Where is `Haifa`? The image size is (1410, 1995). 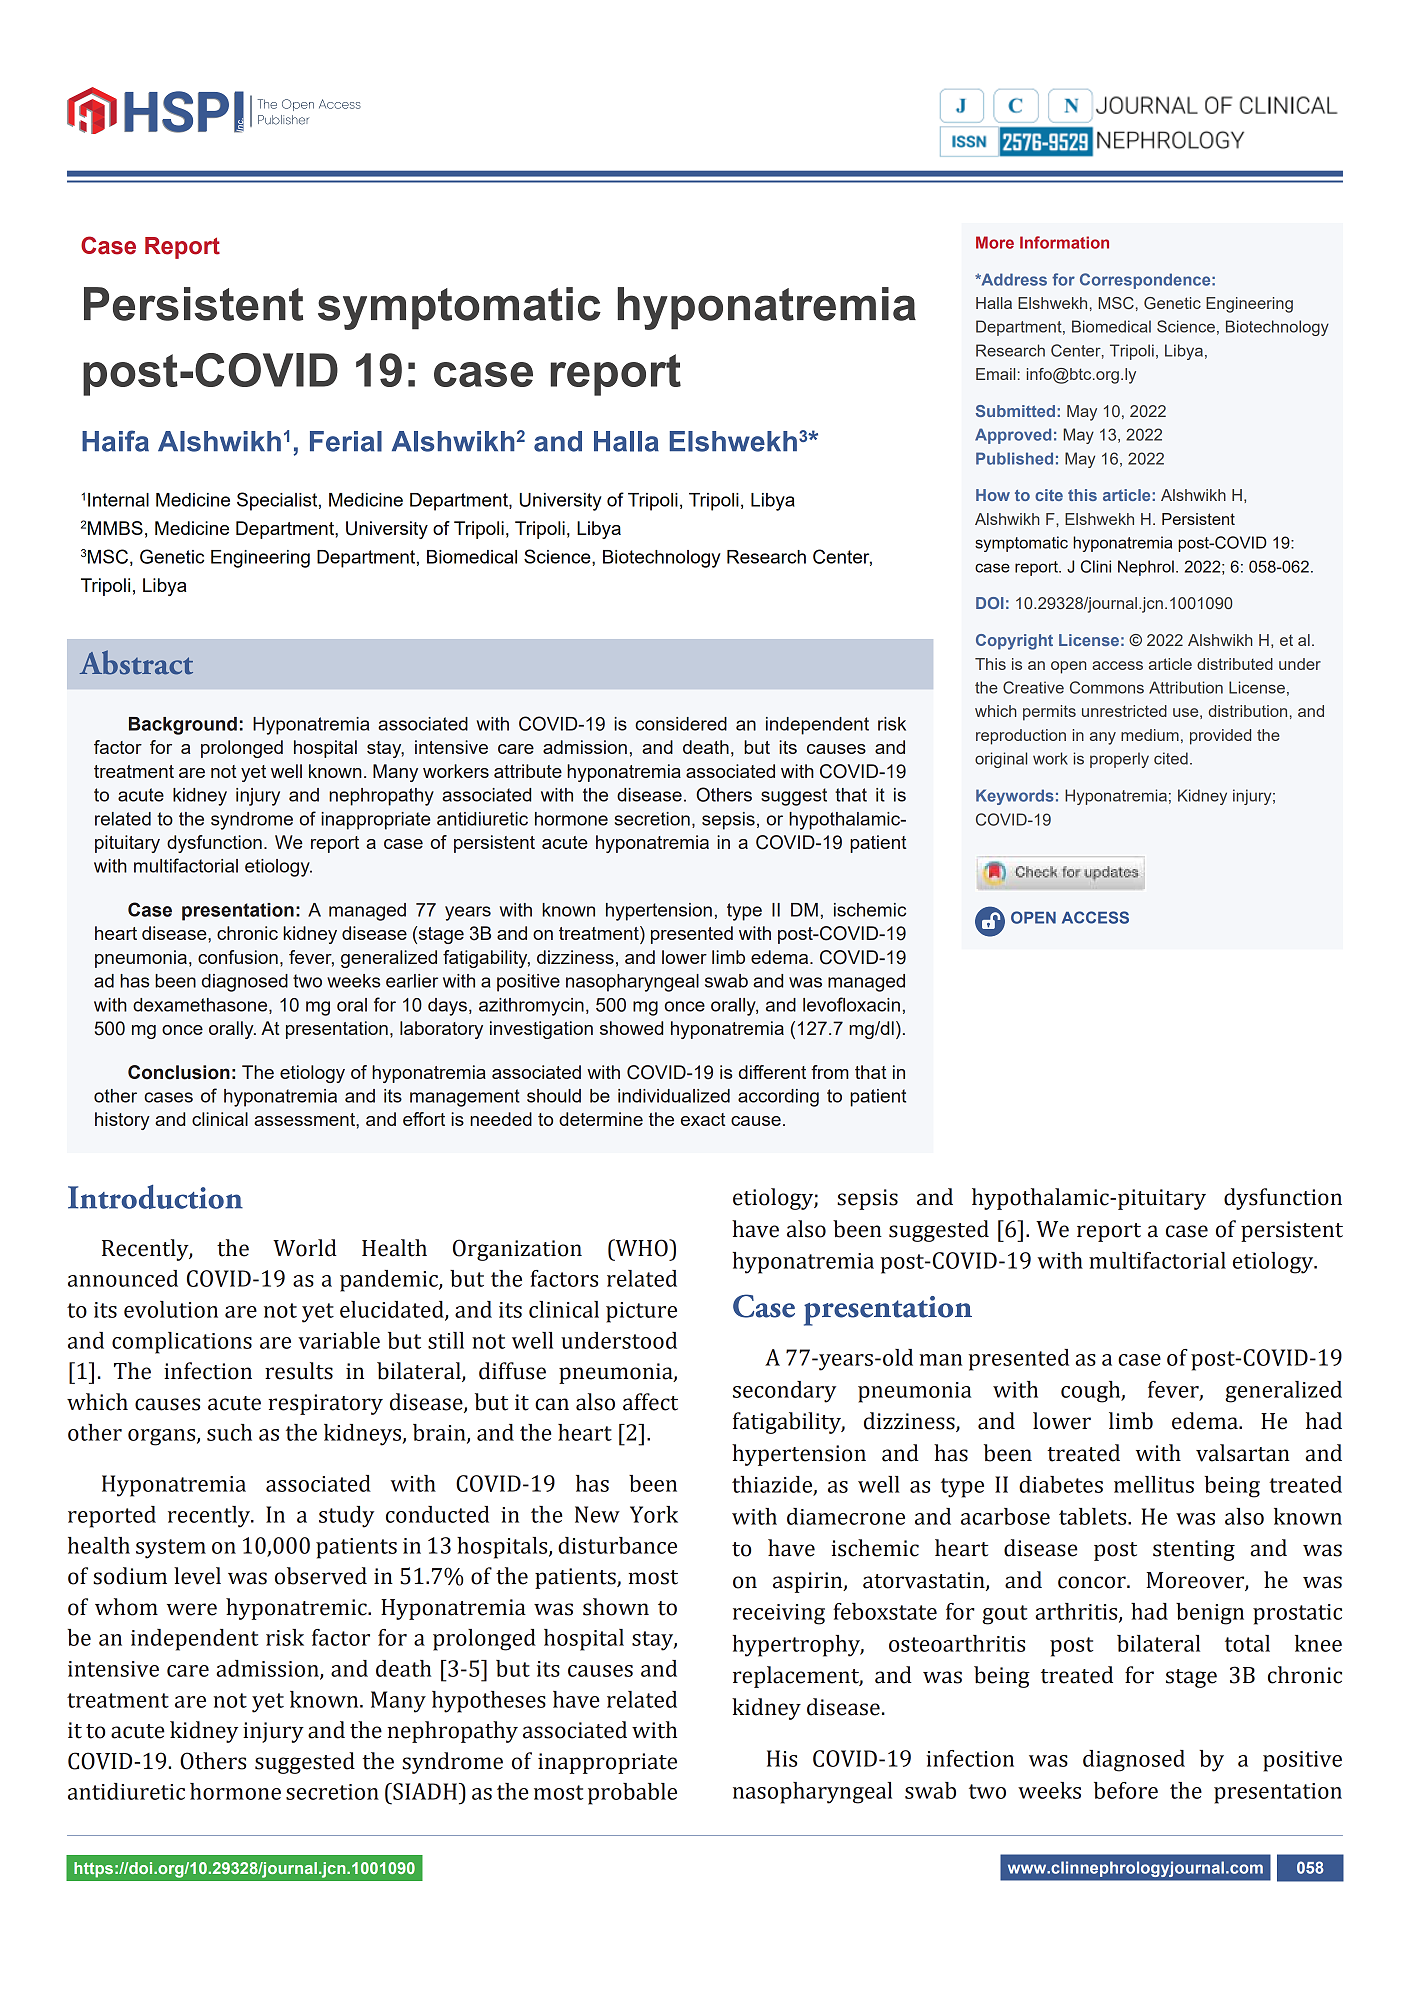 Haifa is located at coordinates (115, 441).
